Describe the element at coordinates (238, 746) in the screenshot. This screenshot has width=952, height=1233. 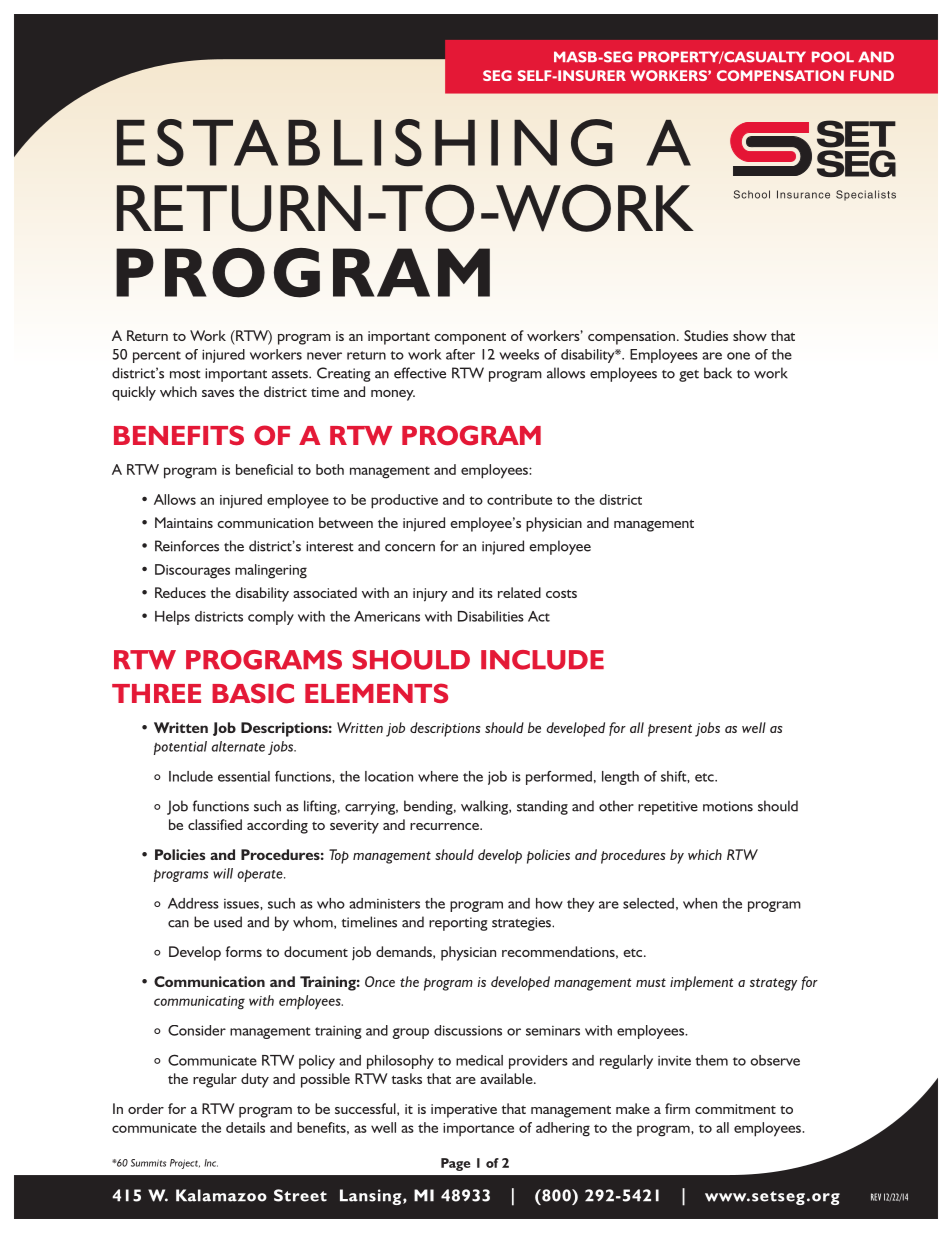
I see `alternate` at that location.
